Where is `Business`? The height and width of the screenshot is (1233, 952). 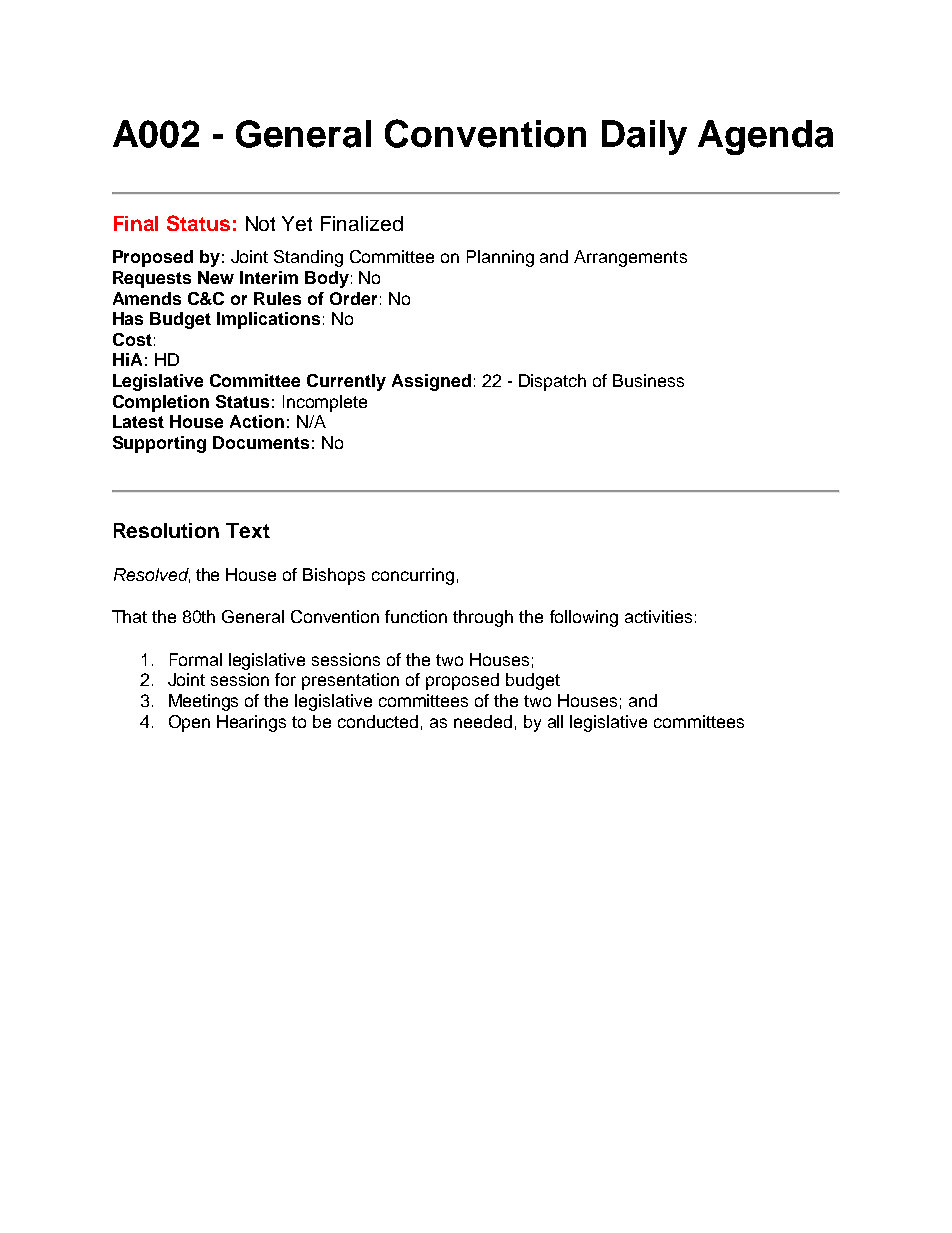
Business is located at coordinates (648, 380).
